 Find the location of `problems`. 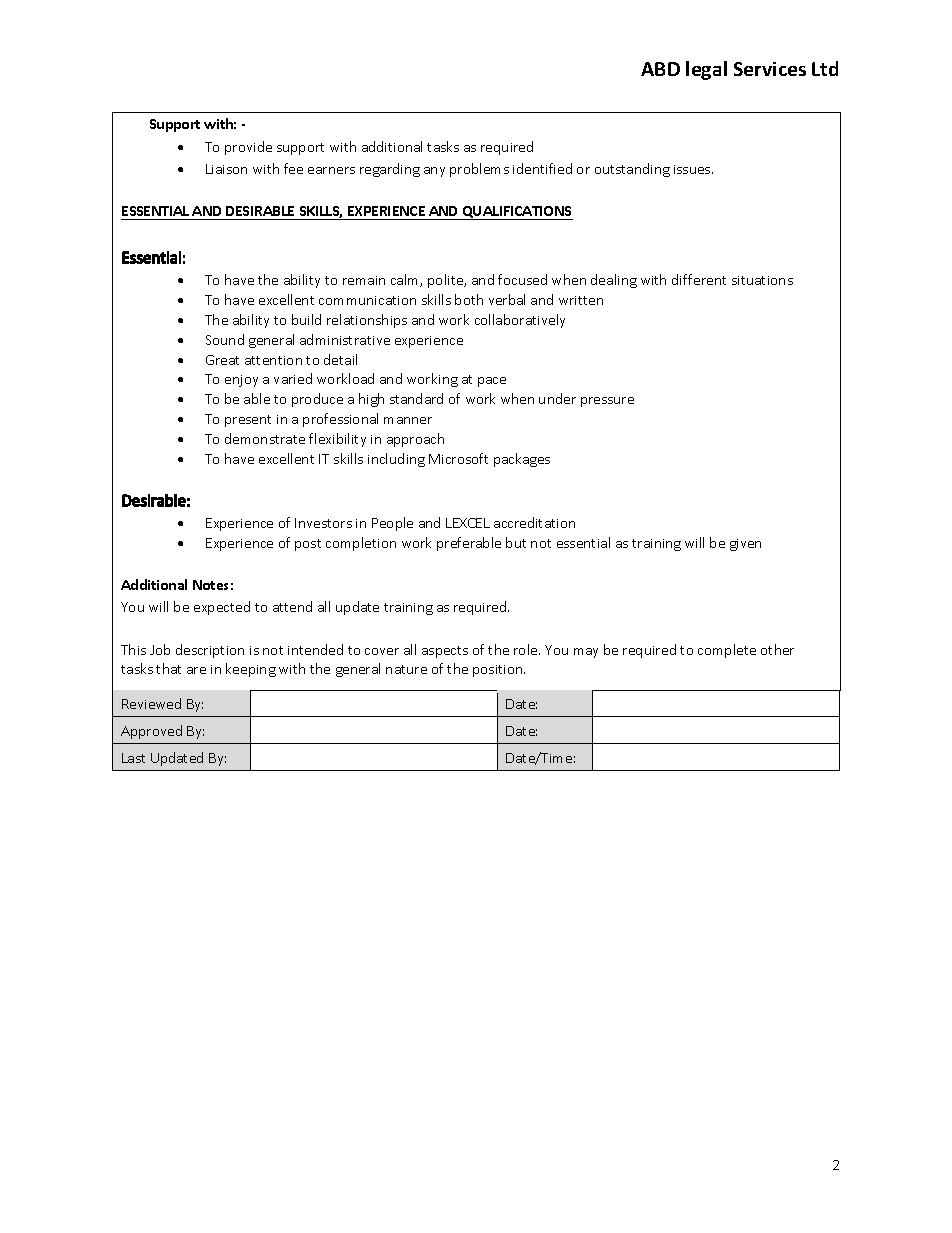

problems is located at coordinates (479, 170).
